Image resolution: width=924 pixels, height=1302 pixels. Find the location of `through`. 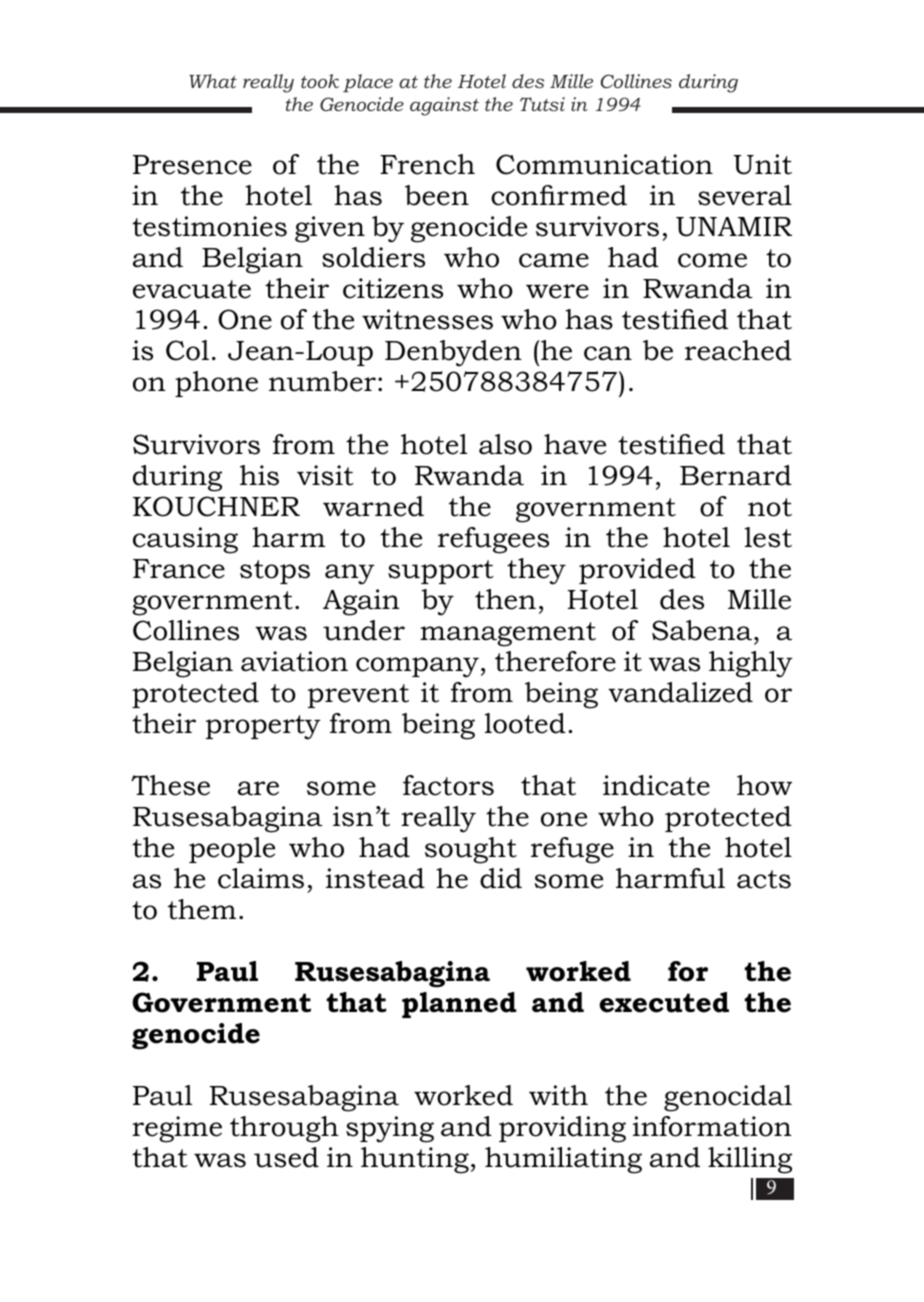

through is located at coordinates (284, 1129).
